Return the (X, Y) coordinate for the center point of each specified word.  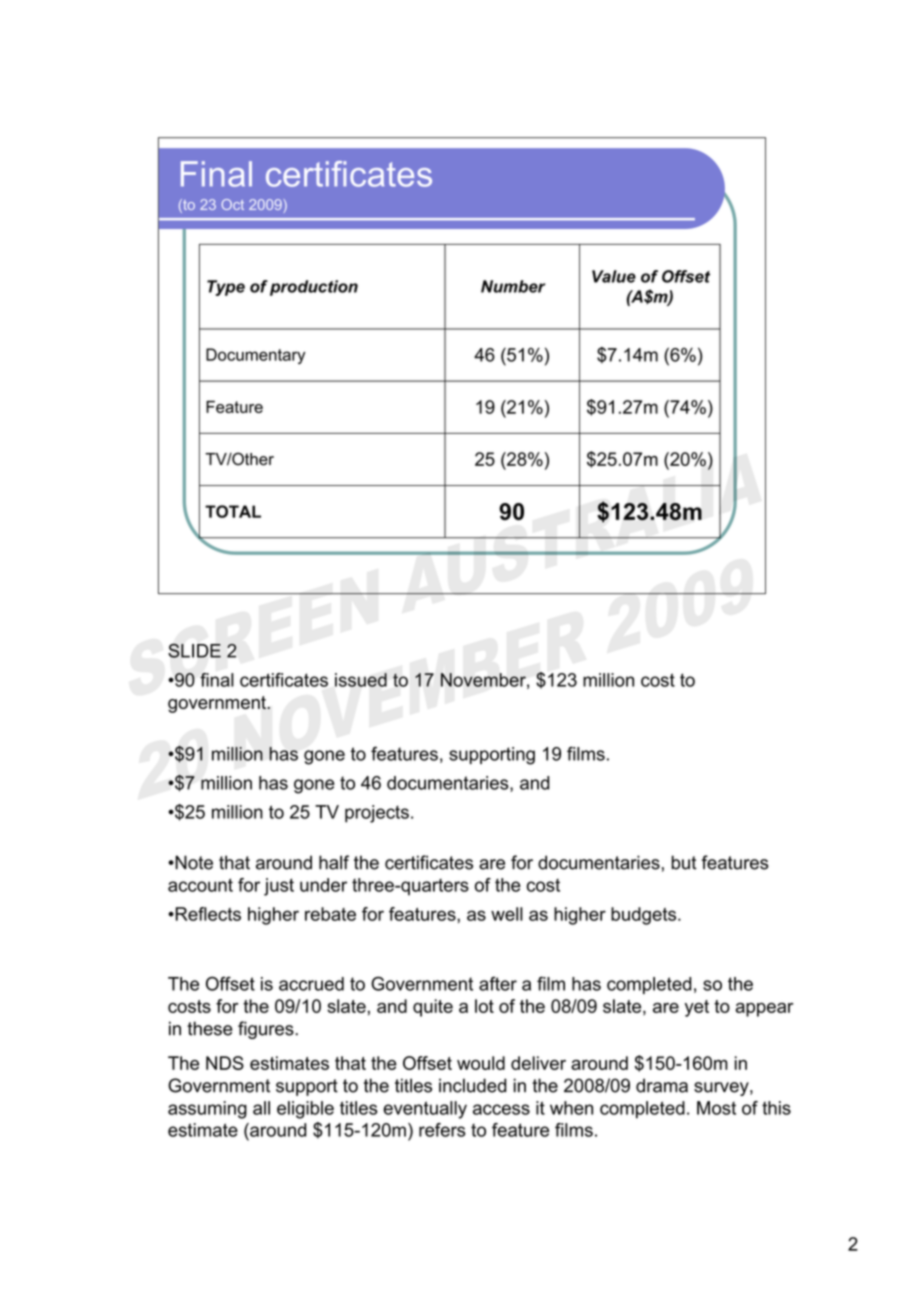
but (684, 862)
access (501, 1109)
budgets (645, 916)
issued (361, 680)
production (314, 288)
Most (716, 1108)
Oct (232, 204)
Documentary (255, 356)
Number (513, 286)
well (507, 914)
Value (614, 276)
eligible (305, 1110)
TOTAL (233, 511)
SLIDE (194, 650)
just (279, 887)
